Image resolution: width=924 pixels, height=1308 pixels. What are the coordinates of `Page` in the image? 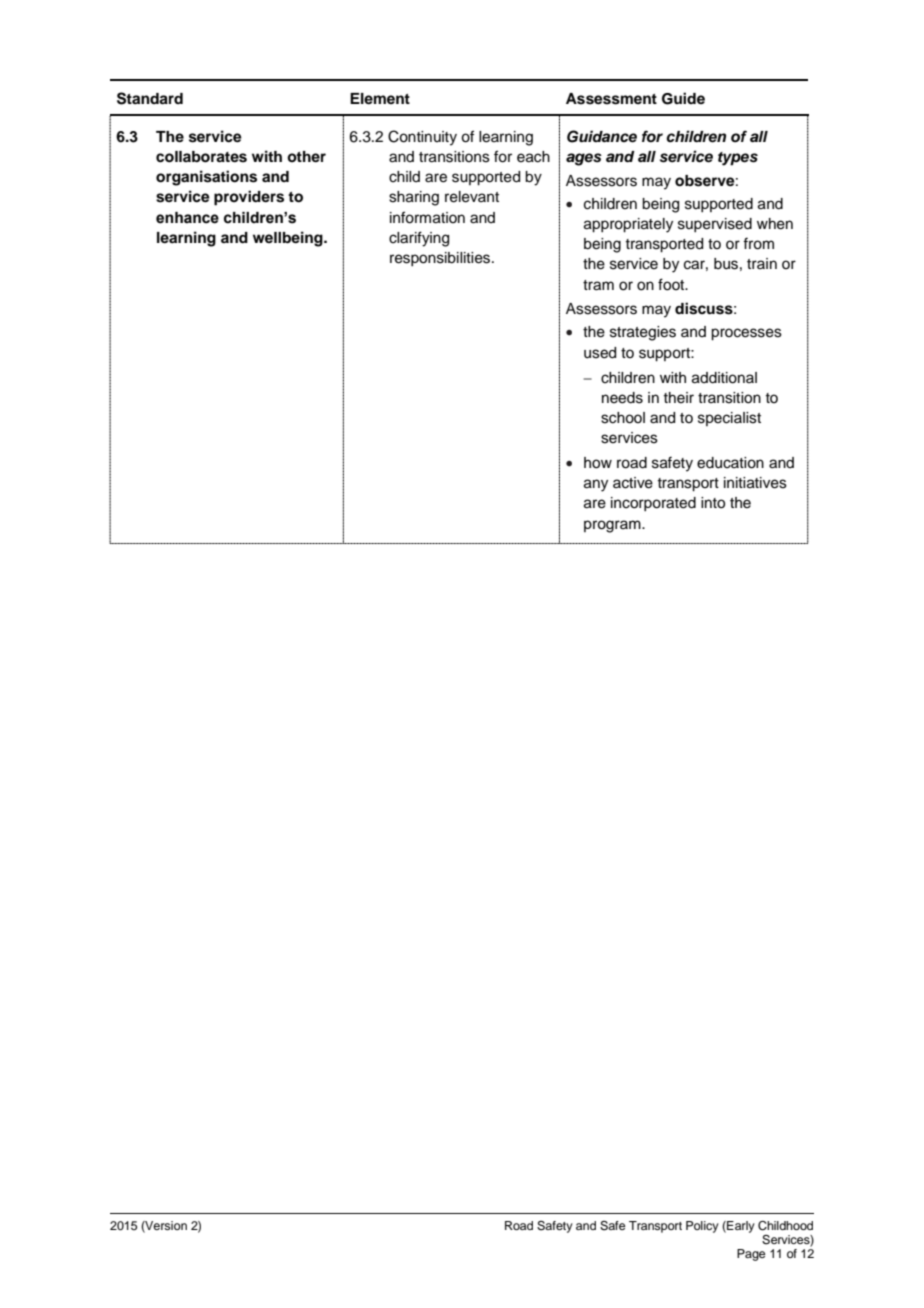 It's located at (751, 1255).
